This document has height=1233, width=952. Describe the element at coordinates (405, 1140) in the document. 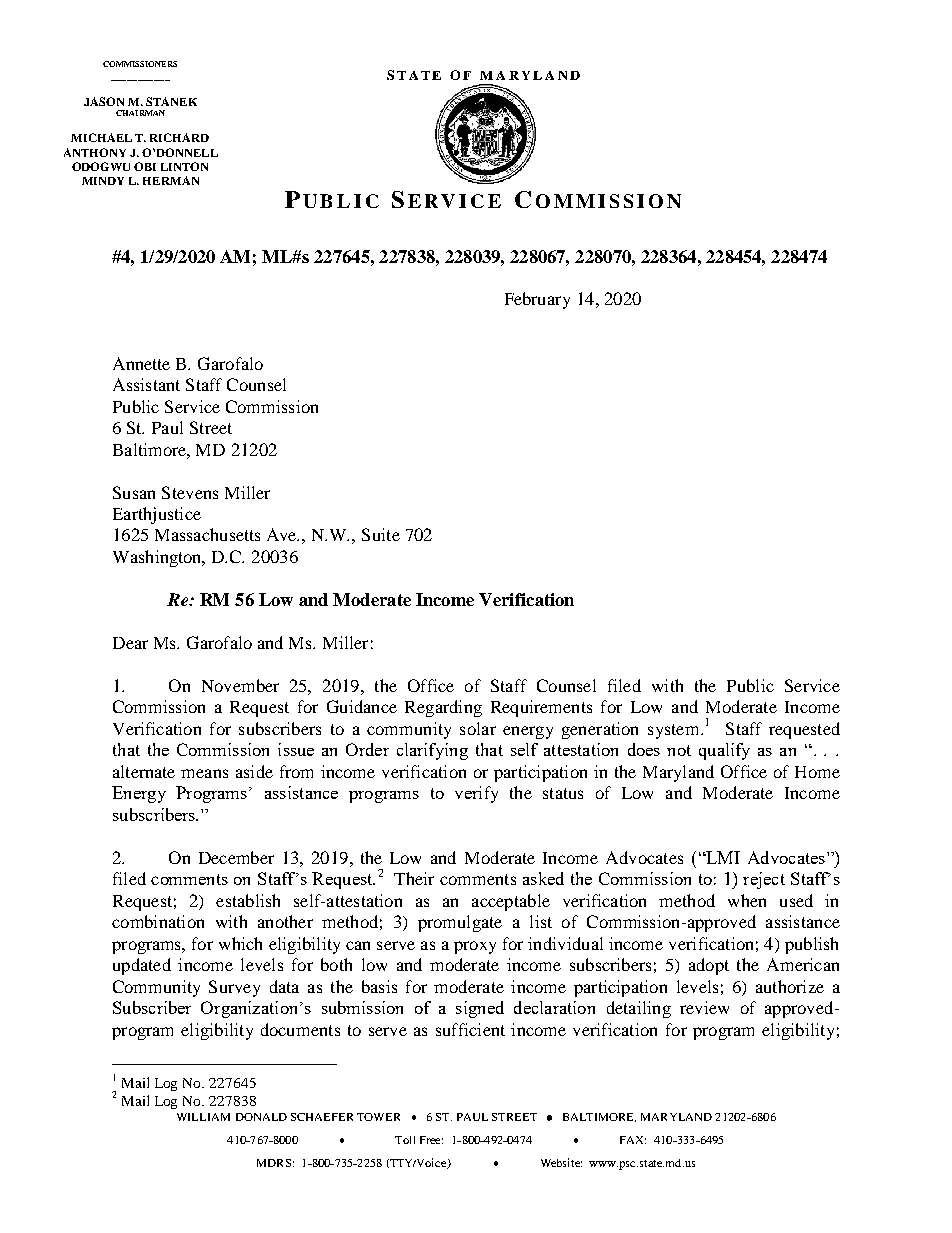

I see `Toll` at that location.
